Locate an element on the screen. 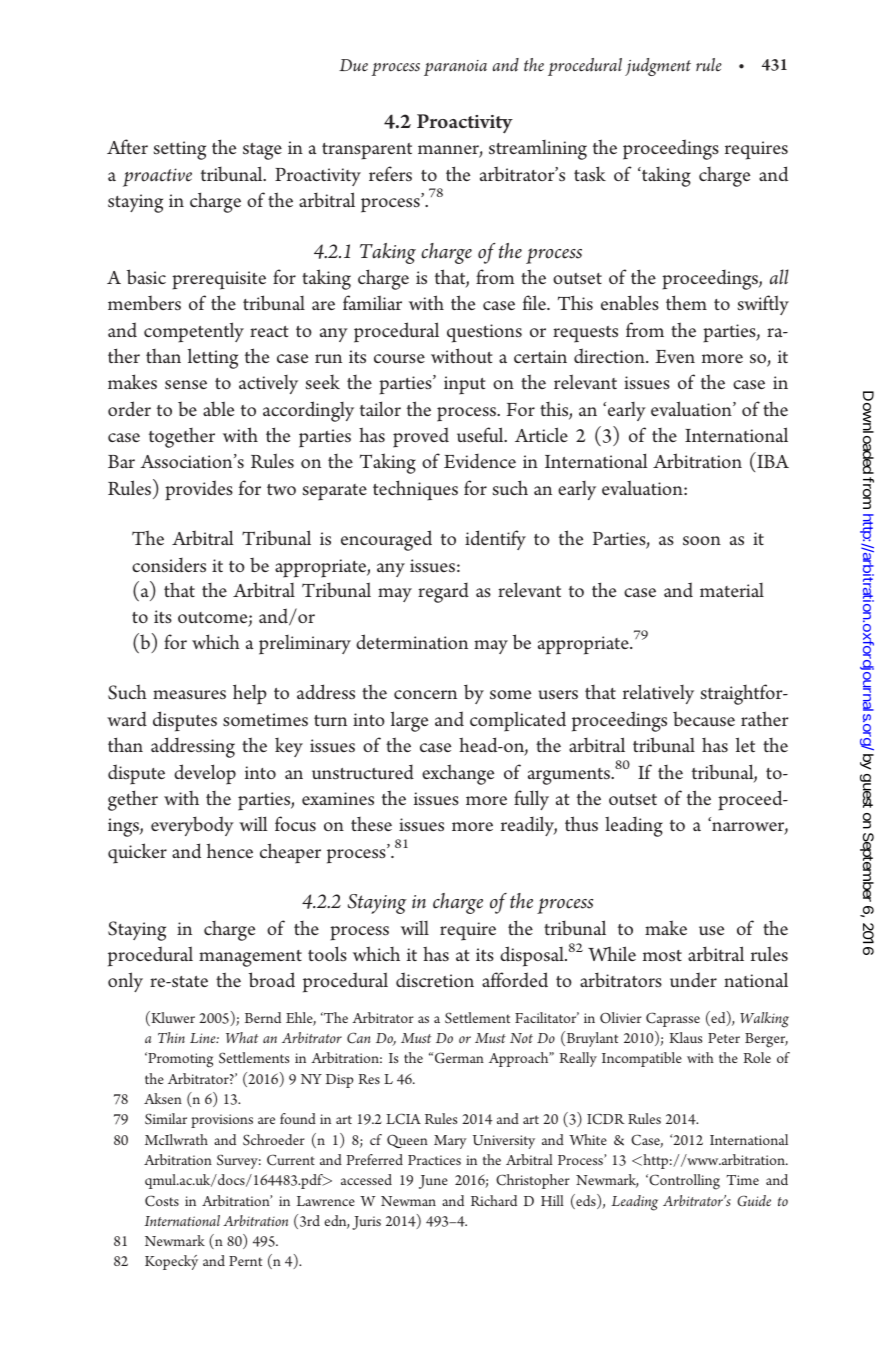  IBA is located at coordinates (773, 461).
